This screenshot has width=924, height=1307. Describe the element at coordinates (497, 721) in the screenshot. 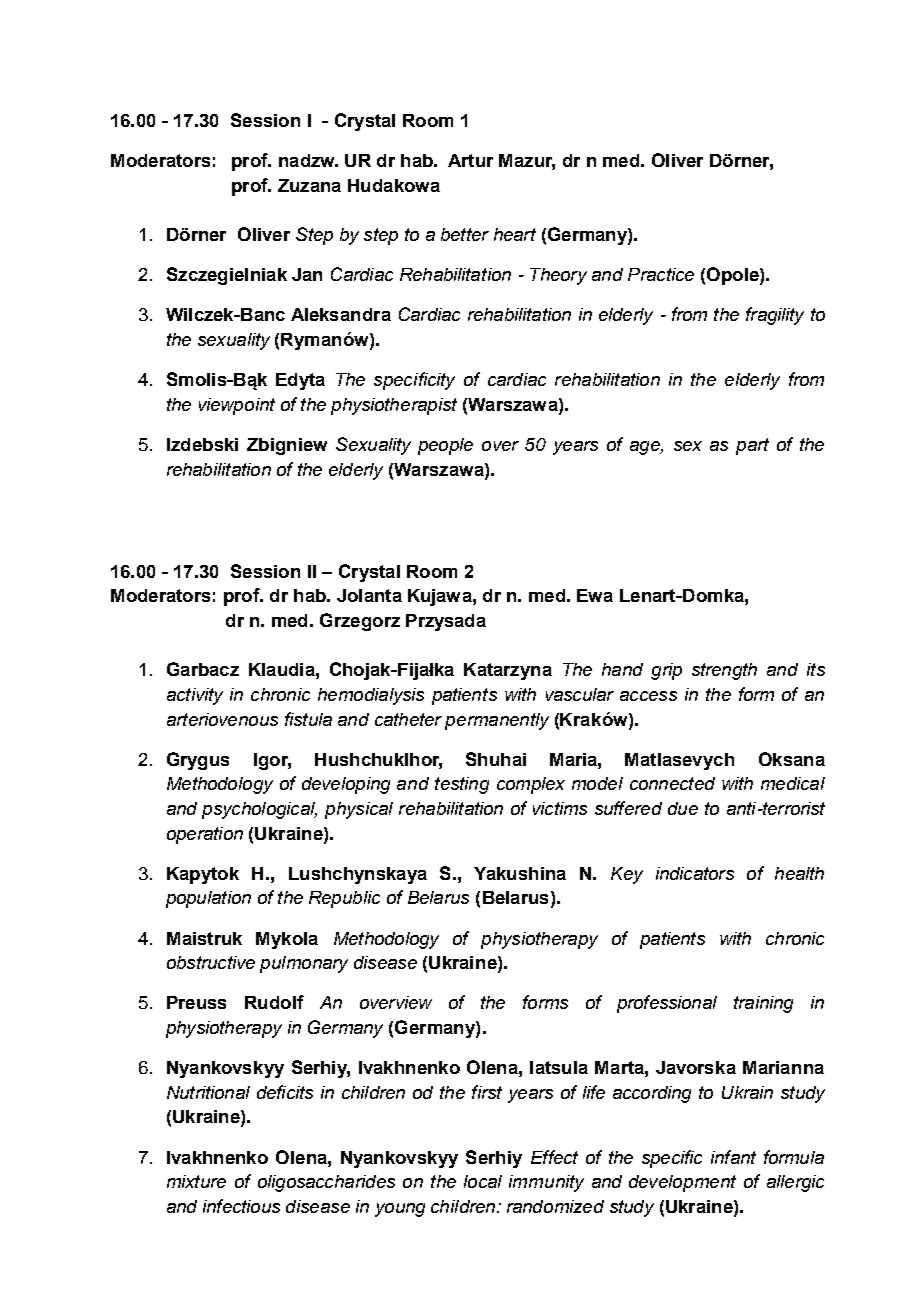

I see `permanently` at that location.
